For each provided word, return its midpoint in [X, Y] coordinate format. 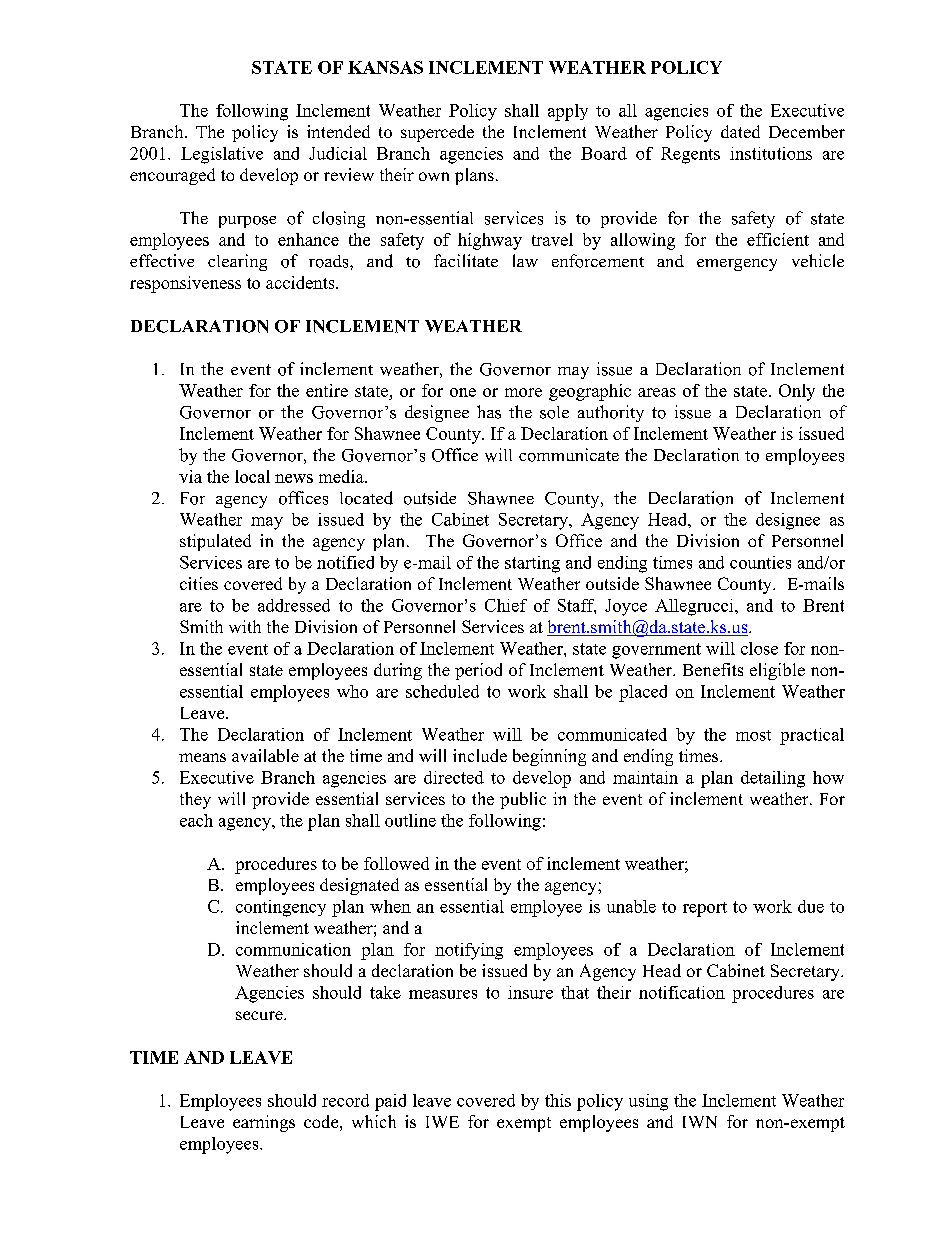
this [558, 1100]
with [245, 626]
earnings [264, 1123]
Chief [506, 605]
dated [740, 131]
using [648, 1102]
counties [760, 562]
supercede [437, 133]
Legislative [222, 155]
